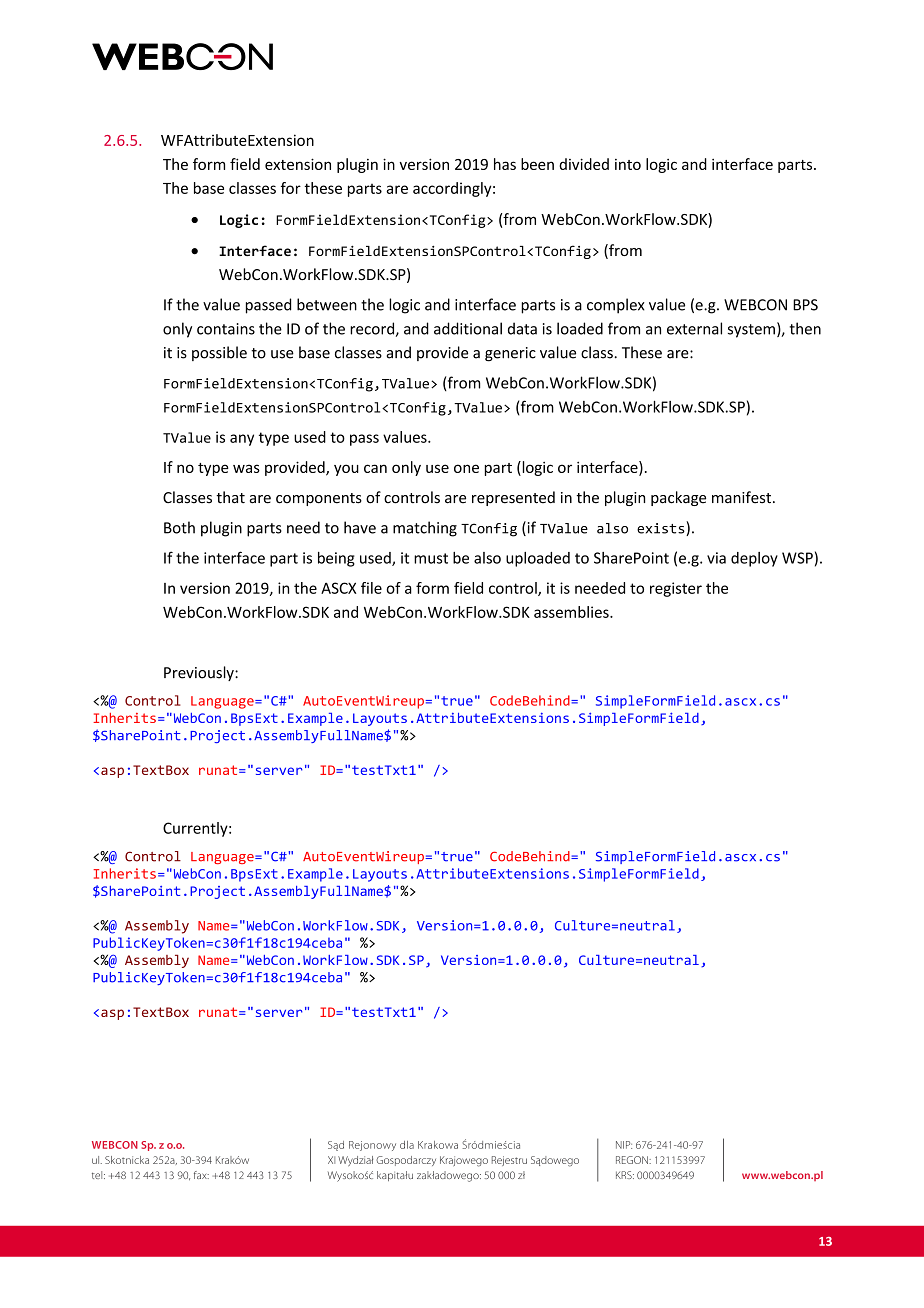 Image resolution: width=924 pixels, height=1308 pixels. What do you see at coordinates (505, 164) in the screenshot?
I see `has` at bounding box center [505, 164].
